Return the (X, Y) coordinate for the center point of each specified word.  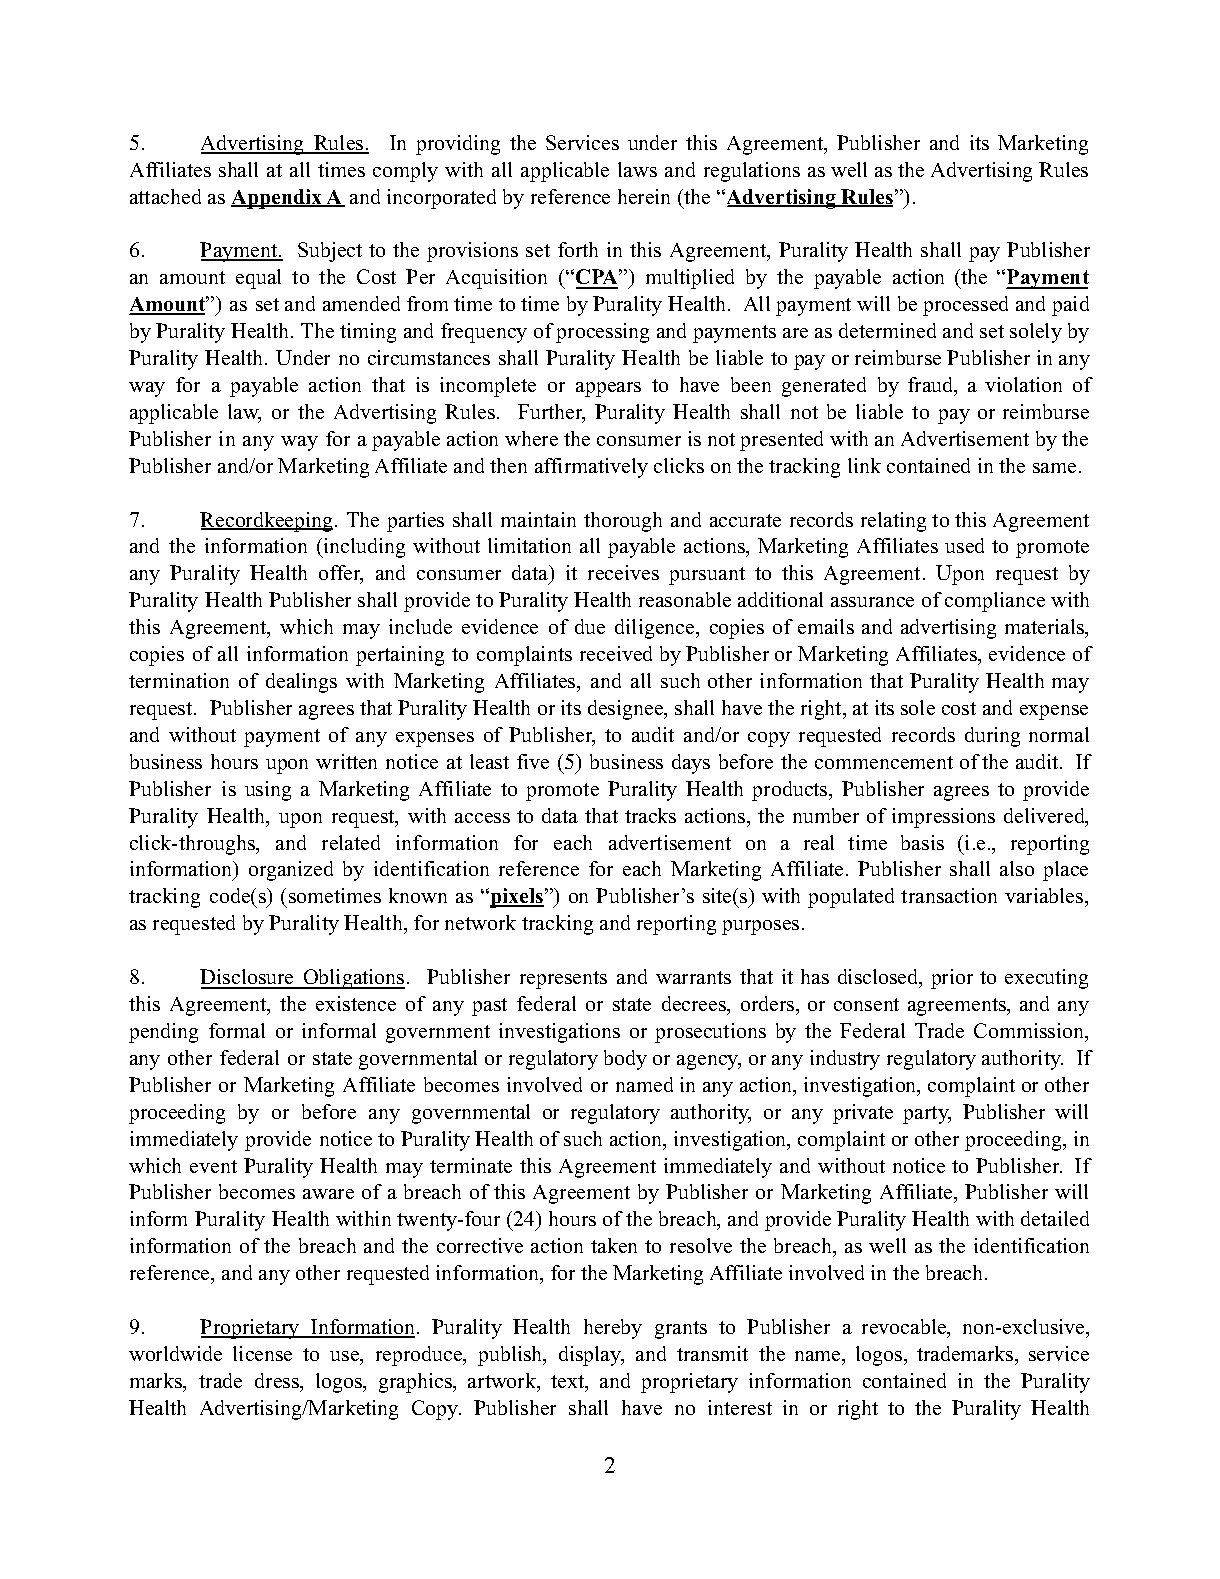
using (268, 791)
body (625, 1060)
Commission (1030, 1032)
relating (893, 522)
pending (163, 1033)
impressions (943, 818)
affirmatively (591, 468)
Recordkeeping (268, 522)
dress (278, 1382)
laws (637, 169)
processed (965, 306)
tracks (650, 815)
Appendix (278, 199)
